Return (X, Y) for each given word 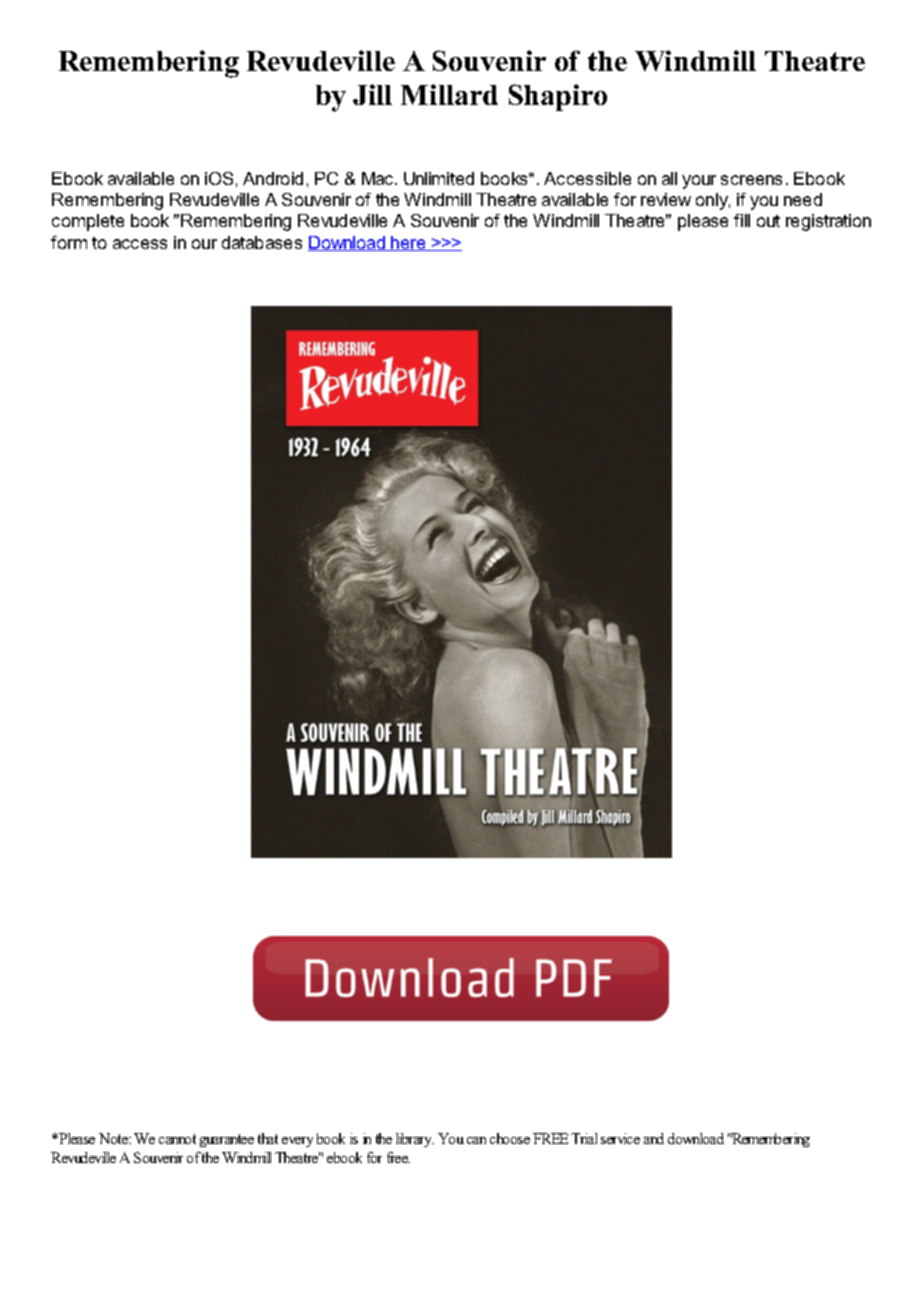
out (768, 221)
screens (751, 180)
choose (510, 1138)
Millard (449, 94)
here (409, 243)
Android (273, 178)
